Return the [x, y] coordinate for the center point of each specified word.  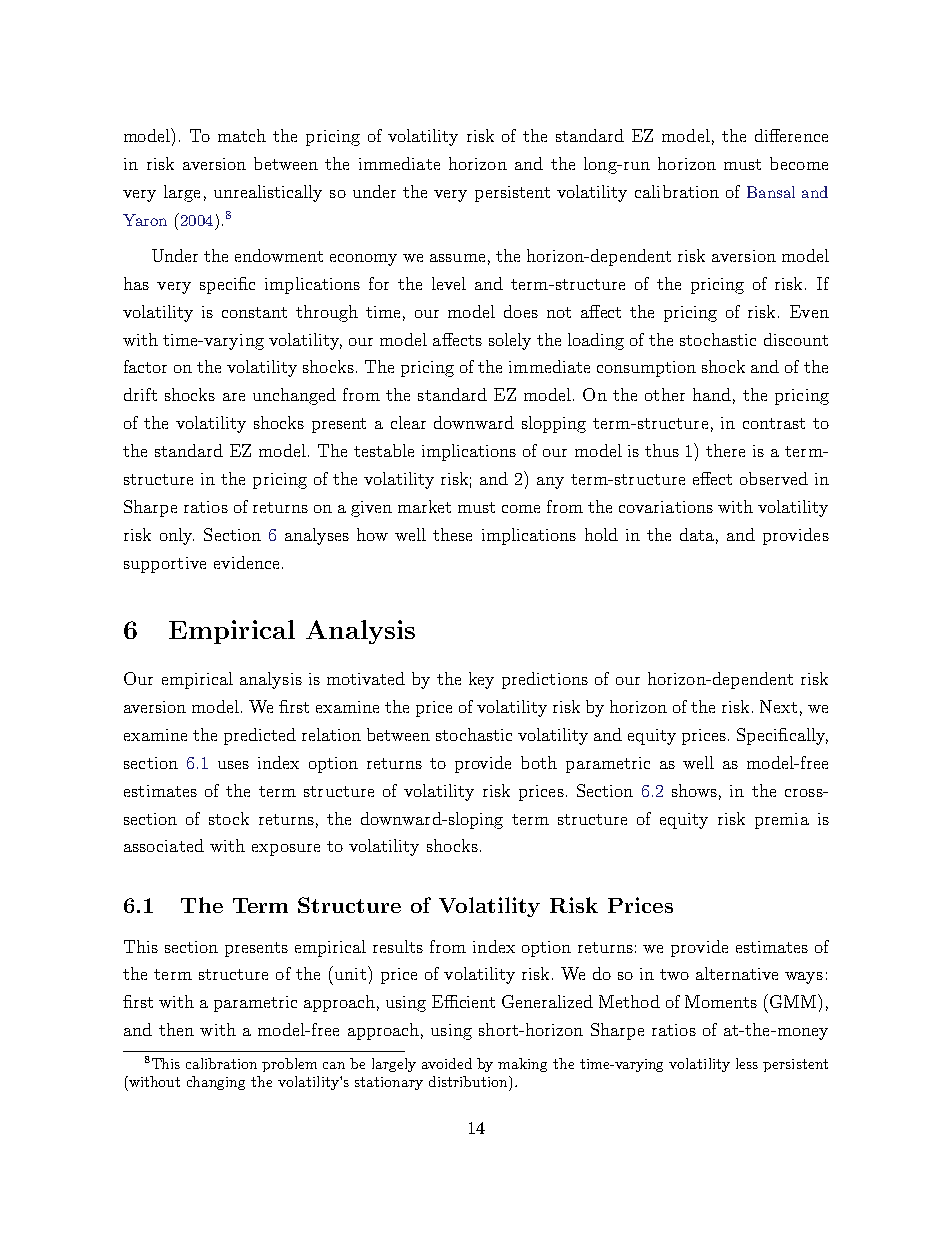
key [481, 680]
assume [457, 258]
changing [216, 1083]
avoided [447, 1063]
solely [510, 341]
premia [782, 821]
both [539, 762]
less [747, 1063]
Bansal [771, 192]
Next [778, 706]
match [242, 135]
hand [712, 394]
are [234, 397]
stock [229, 818]
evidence [246, 562]
